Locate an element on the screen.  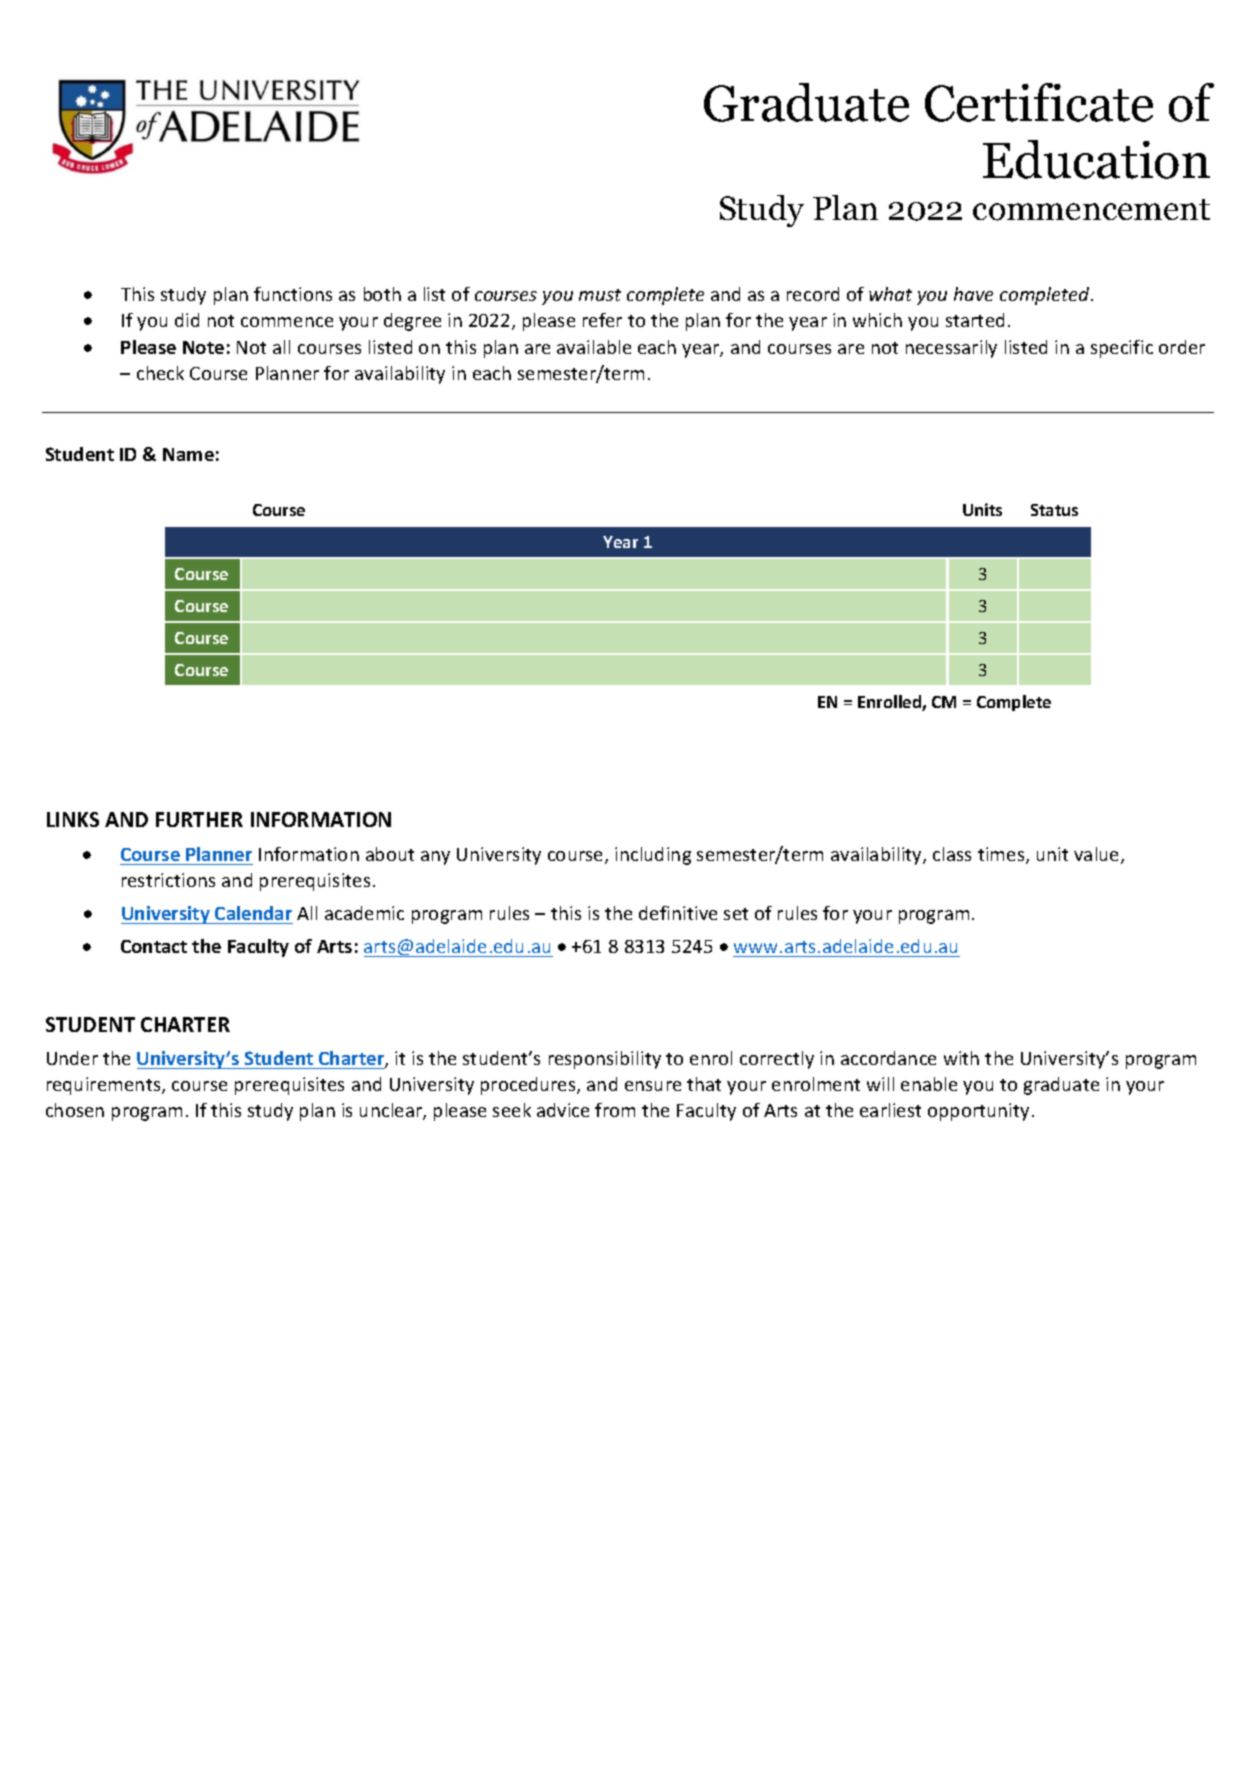
functions is located at coordinates (293, 294).
